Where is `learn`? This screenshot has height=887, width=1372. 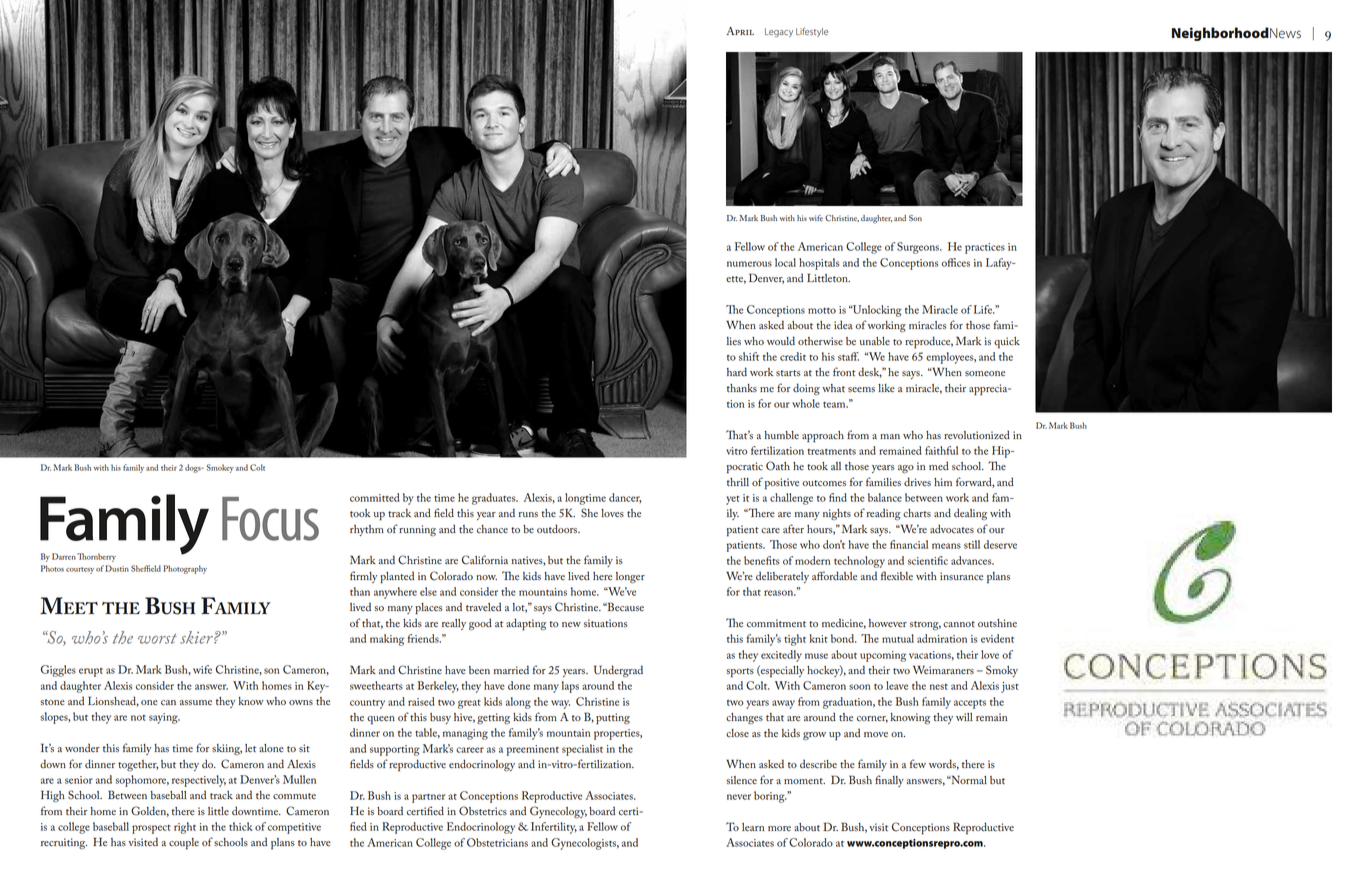 learn is located at coordinates (753, 827).
